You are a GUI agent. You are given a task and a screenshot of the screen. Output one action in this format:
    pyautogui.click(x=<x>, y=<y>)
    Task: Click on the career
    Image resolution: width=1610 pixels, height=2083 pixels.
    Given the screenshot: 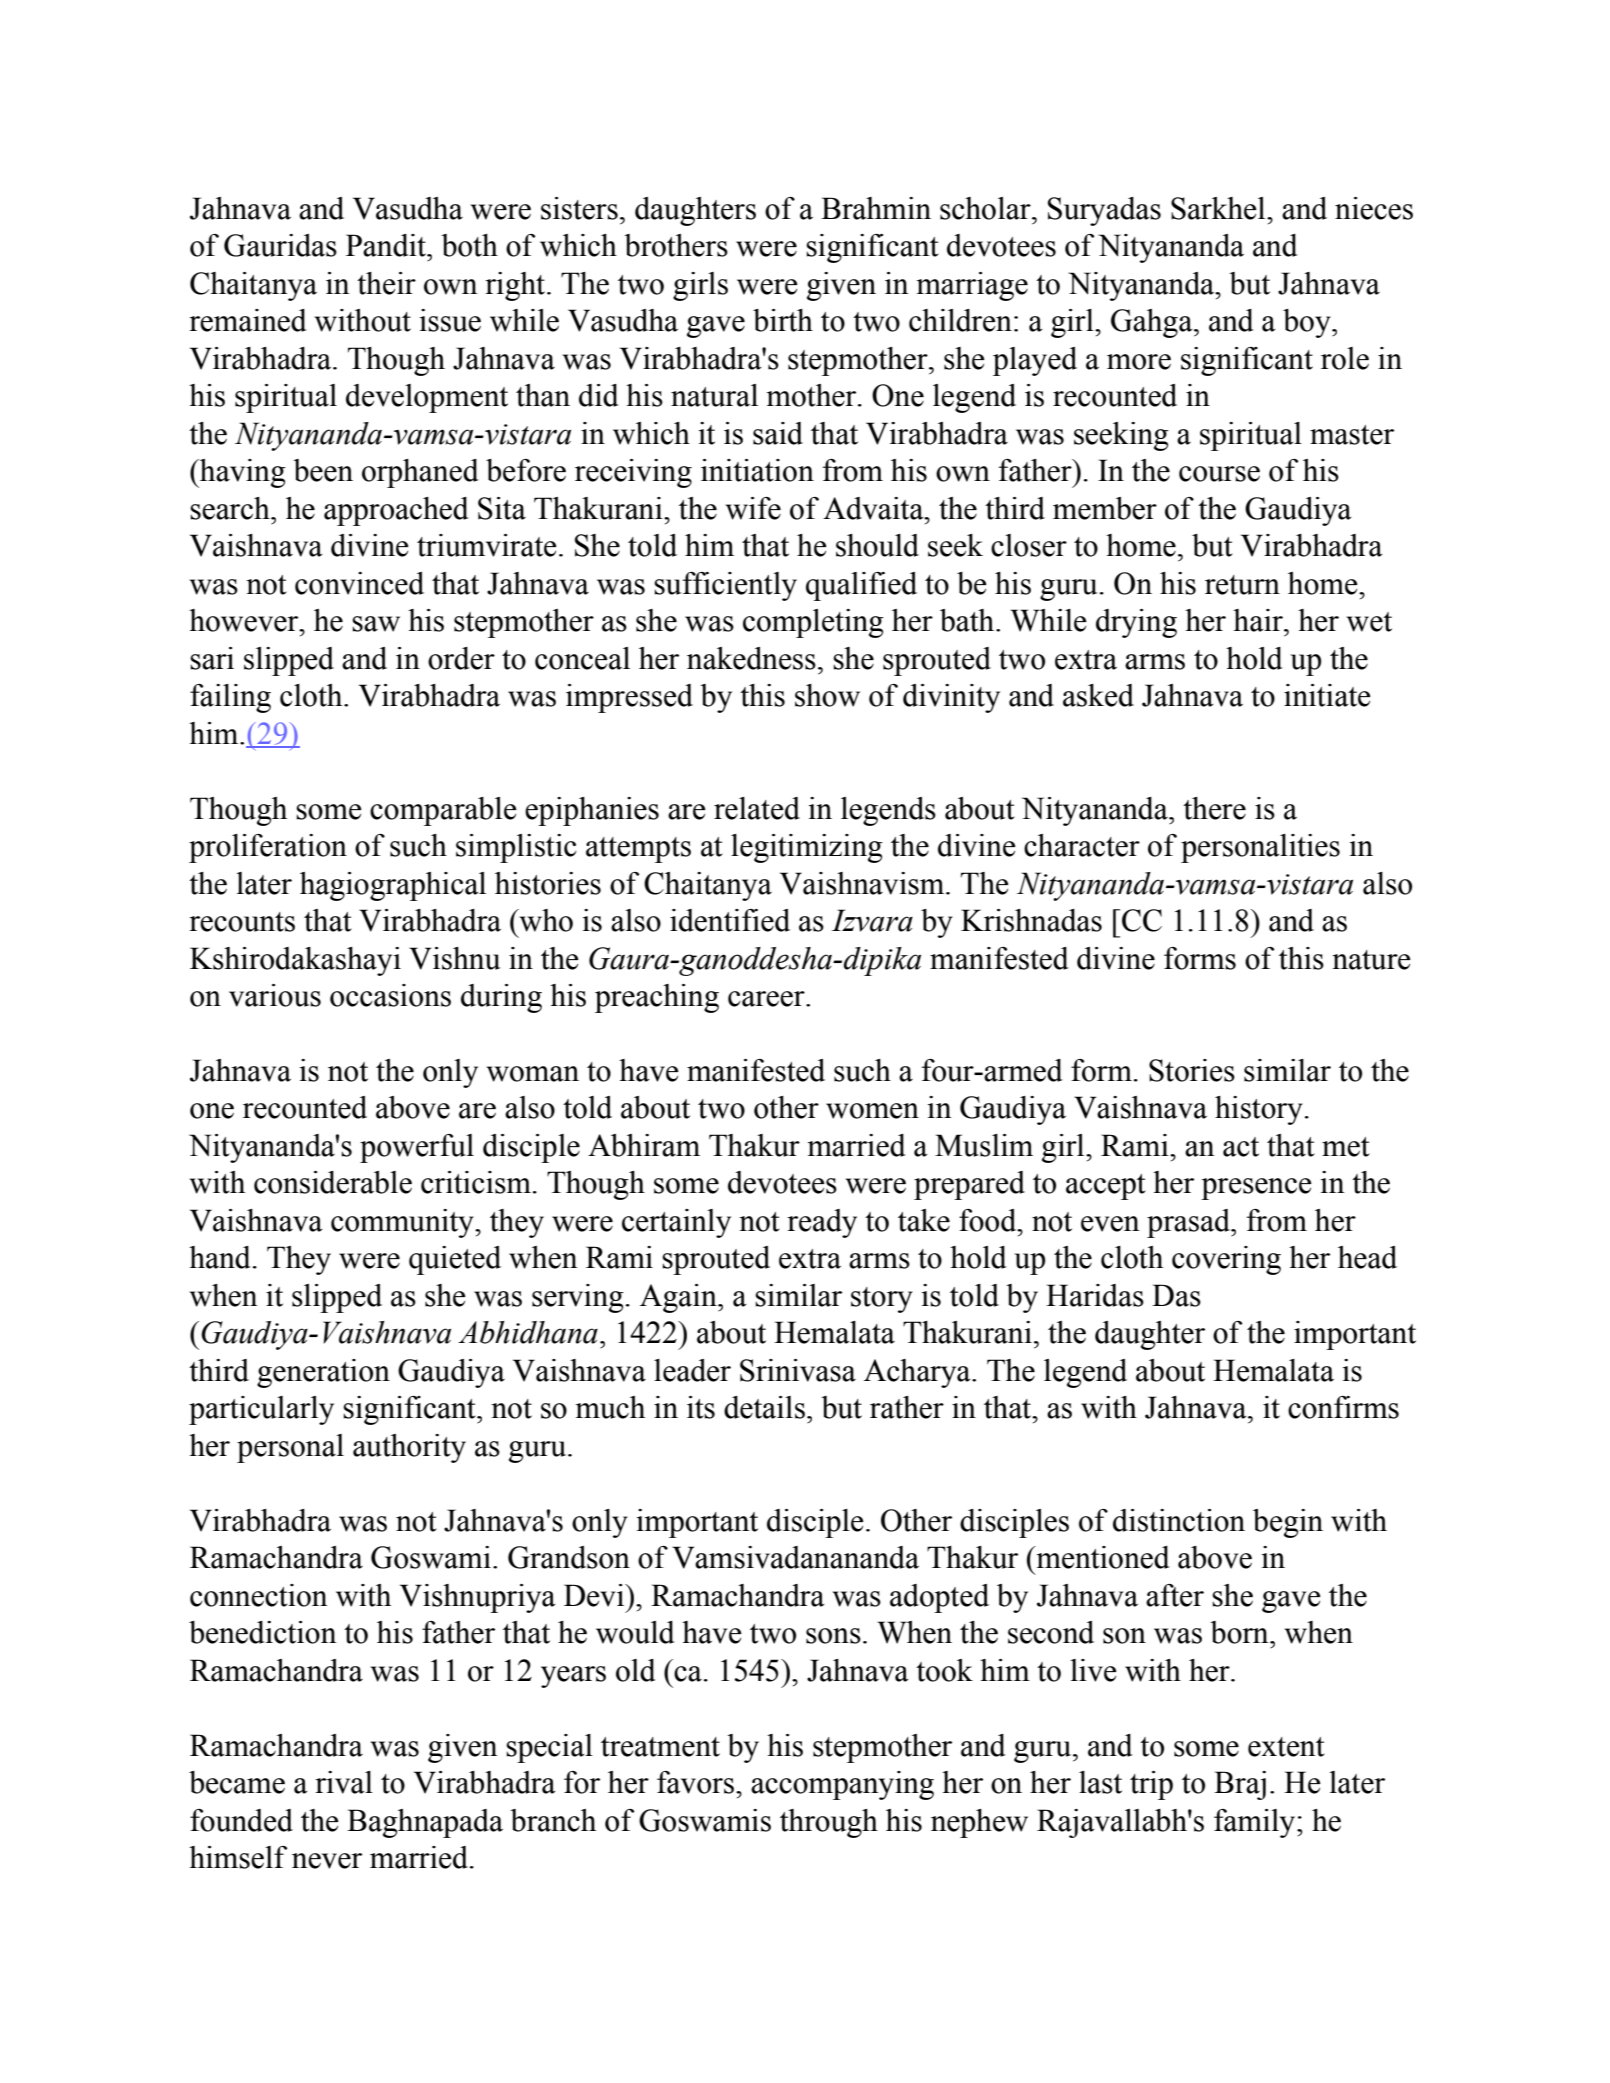 What is the action you would take?
    pyautogui.click(x=767, y=999)
